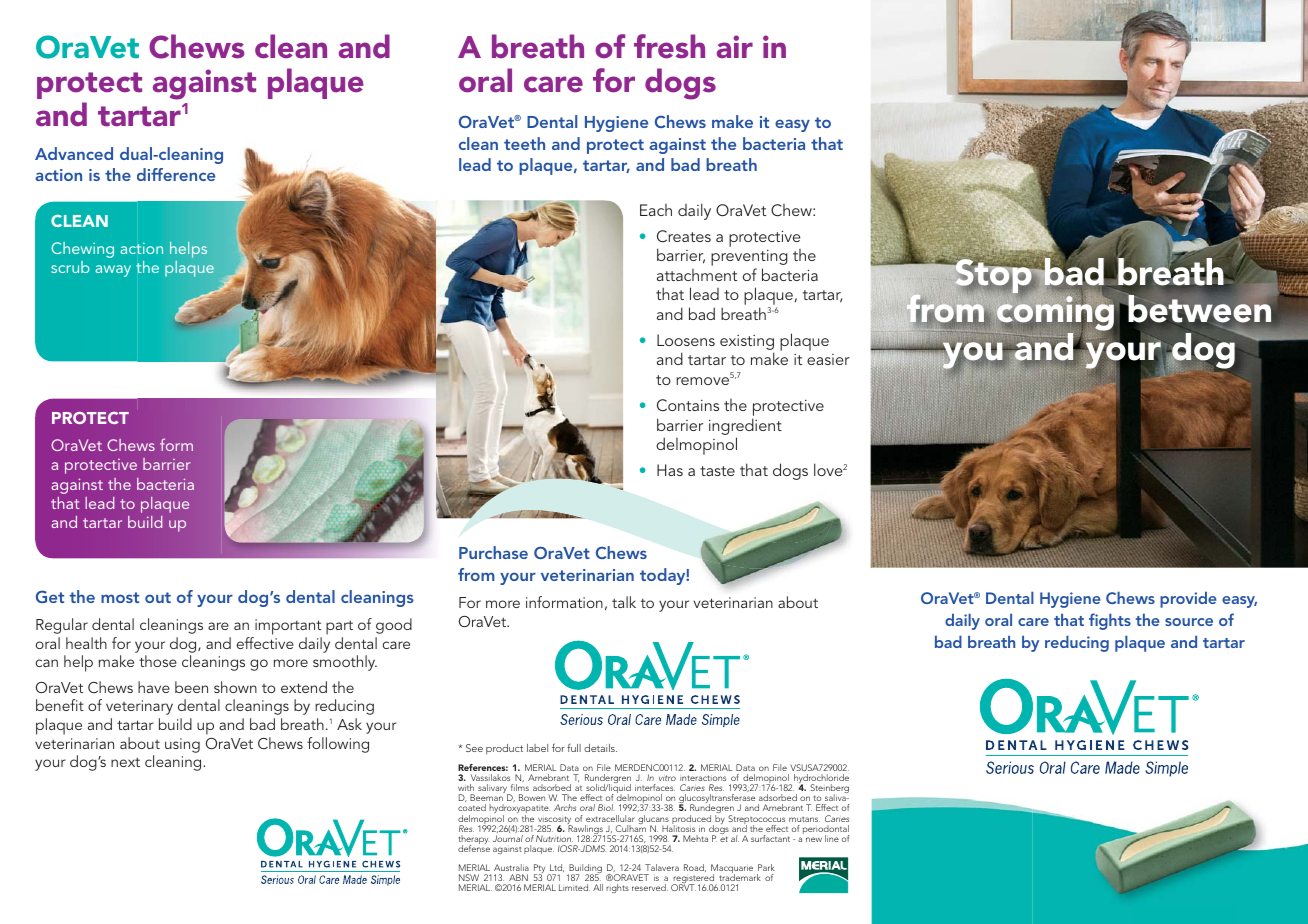 The width and height of the document is (1308, 924). Describe the element at coordinates (669, 46) in the document. I see `fresh` at that location.
